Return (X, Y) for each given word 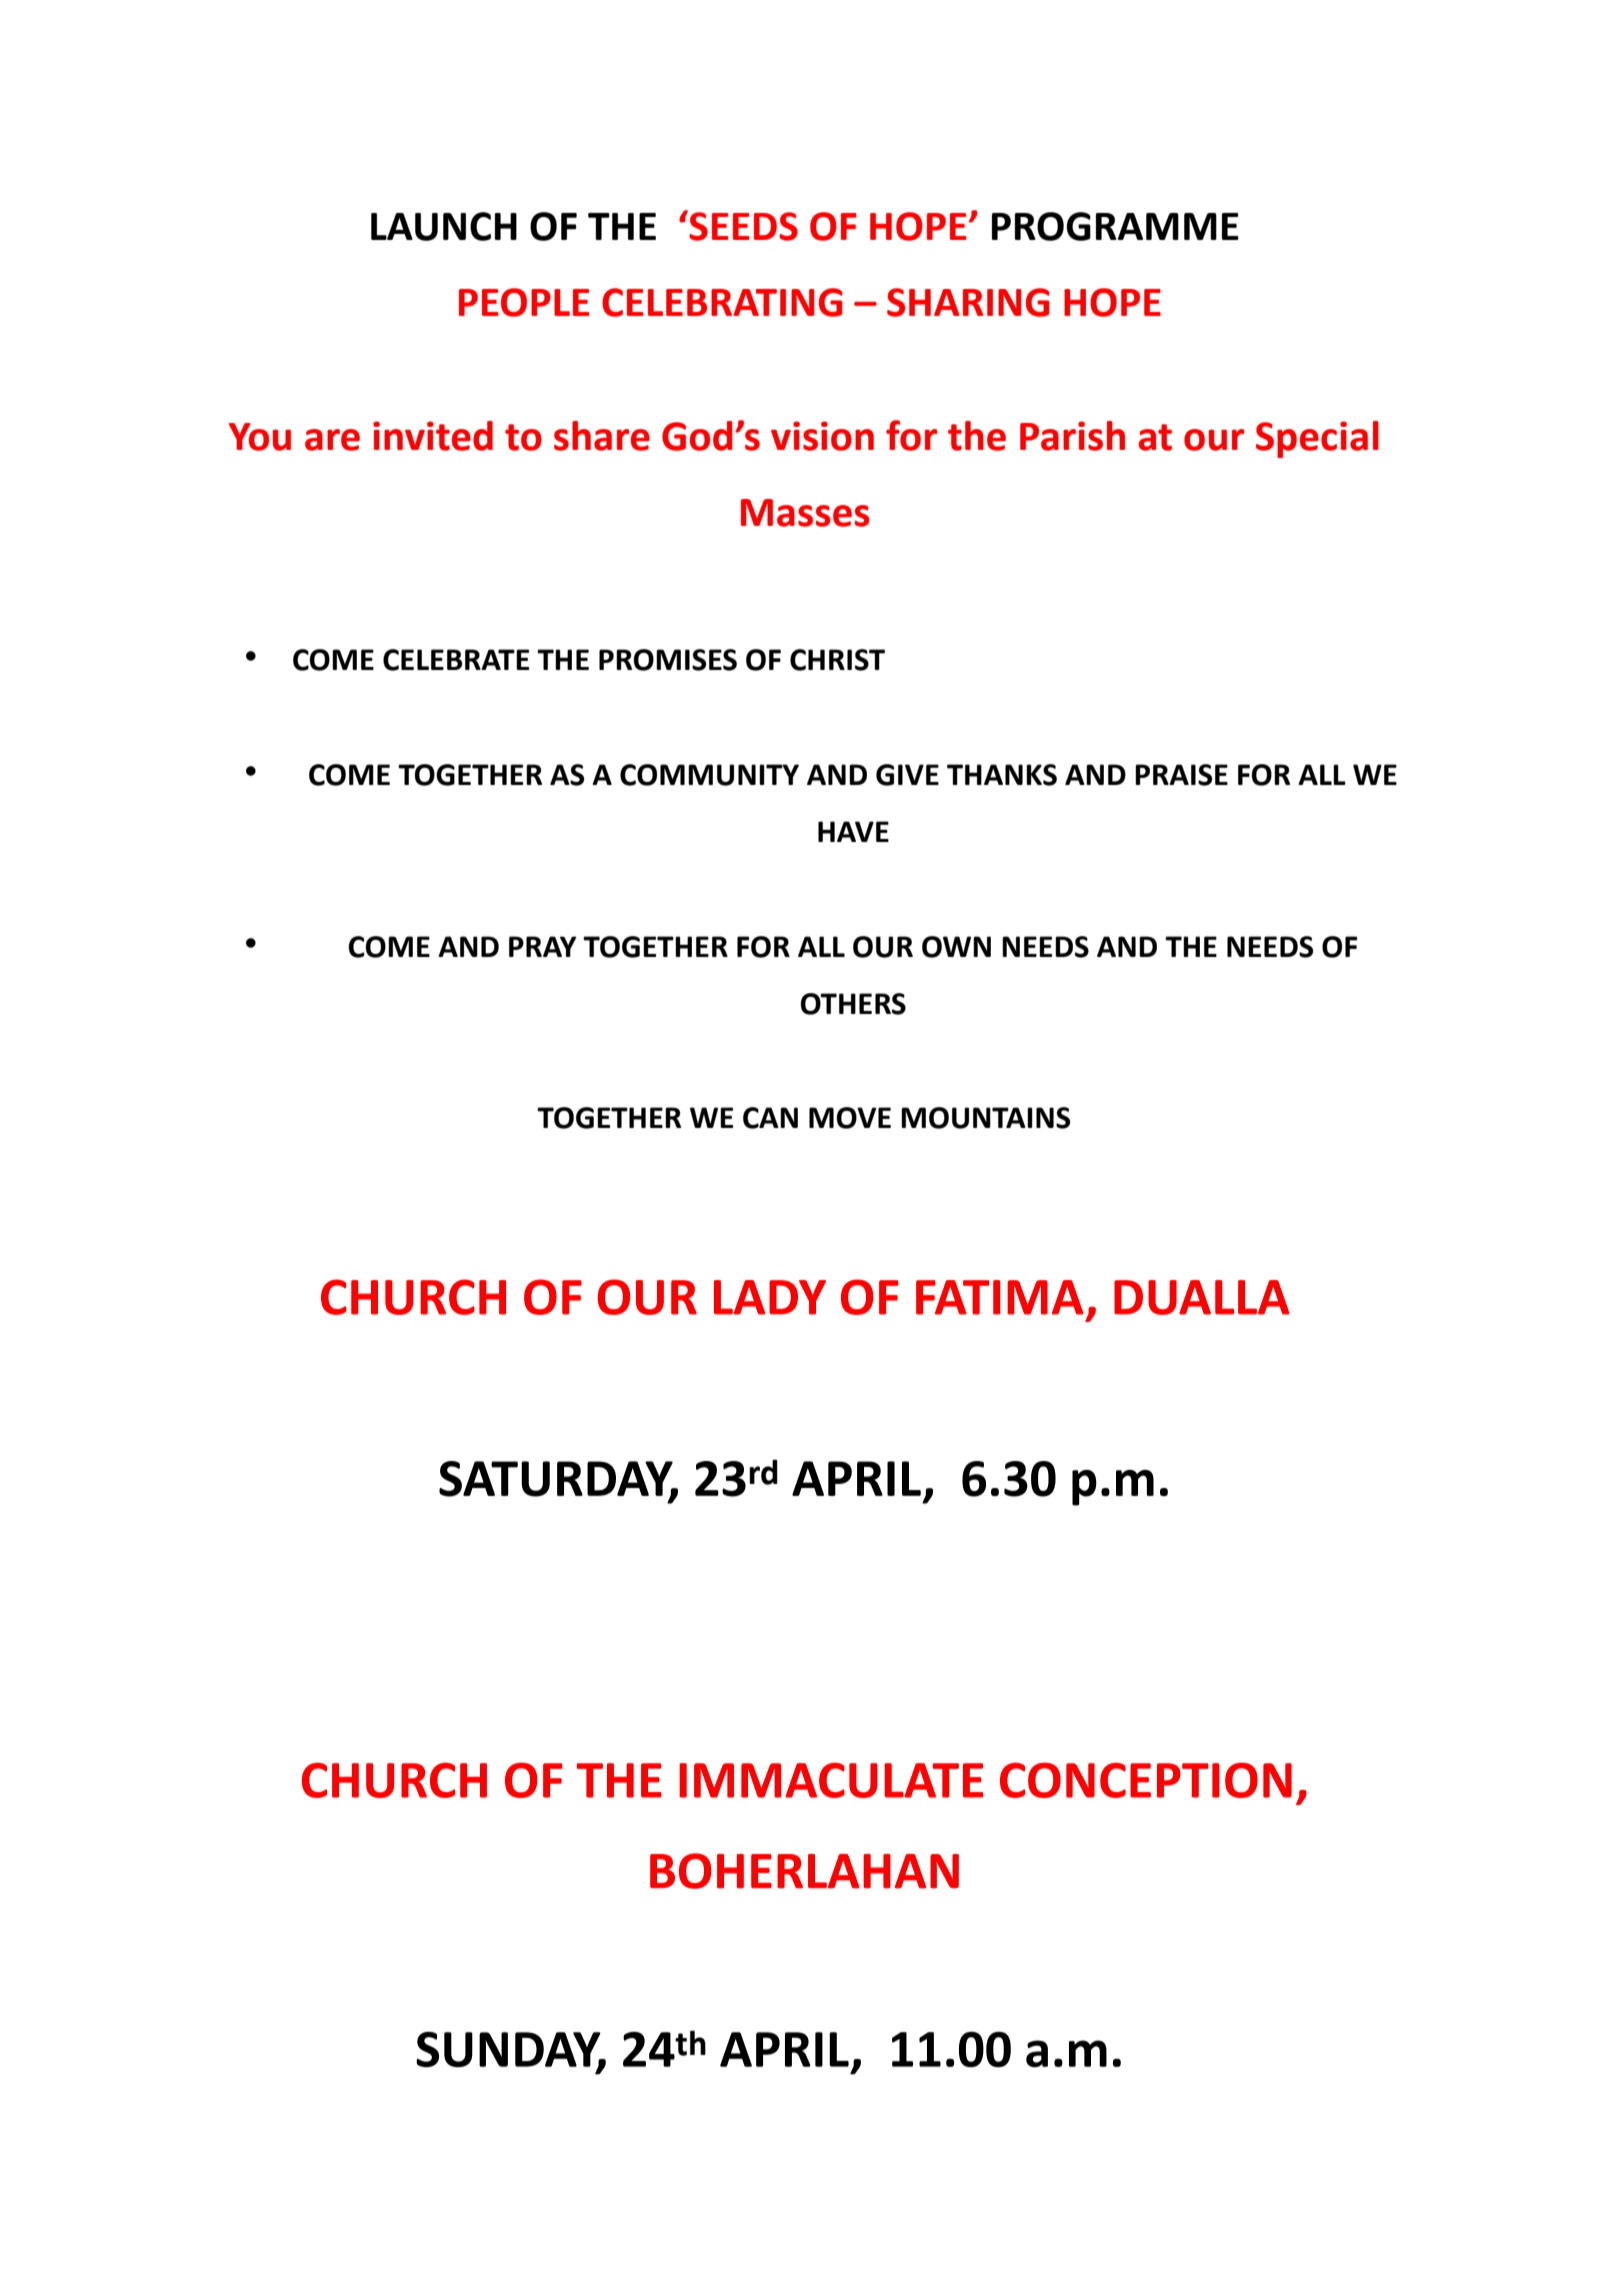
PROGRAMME (1115, 226)
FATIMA (1000, 1297)
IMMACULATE (831, 1780)
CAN (770, 1118)
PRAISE (1181, 775)
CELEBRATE (456, 660)
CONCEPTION (1146, 1780)
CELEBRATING (722, 302)
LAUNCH (444, 226)
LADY (770, 1297)
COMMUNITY (709, 775)
